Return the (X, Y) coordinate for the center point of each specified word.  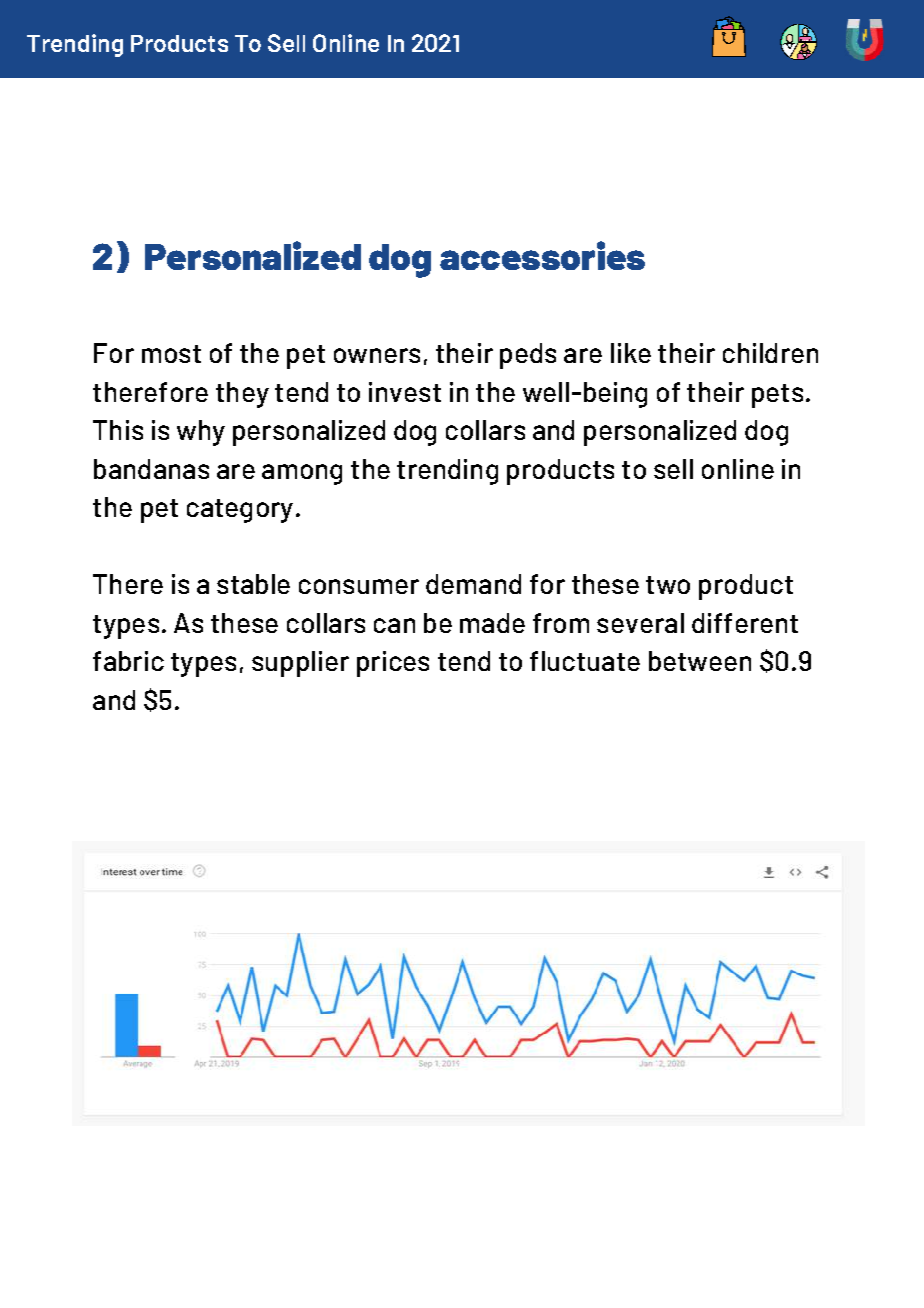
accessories (542, 255)
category (240, 511)
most (171, 354)
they (242, 395)
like (631, 353)
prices (393, 664)
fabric (128, 661)
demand (473, 584)
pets (777, 396)
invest (405, 392)
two (668, 585)
